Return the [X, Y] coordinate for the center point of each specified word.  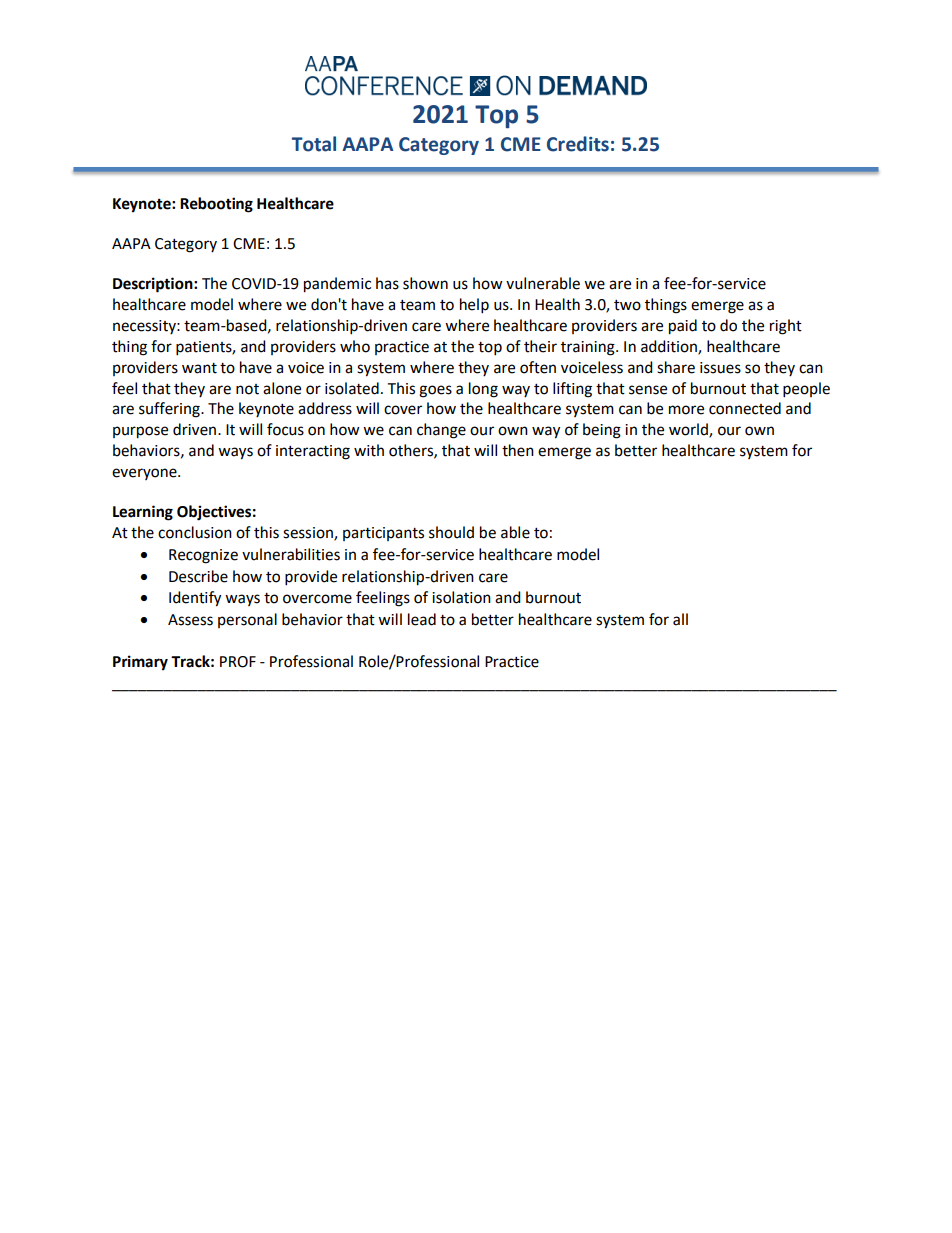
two [627, 305]
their [540, 346]
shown [425, 283]
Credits [578, 144]
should [451, 532]
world [689, 430]
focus [285, 429]
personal [247, 620]
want [199, 368]
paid [683, 327]
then [518, 450]
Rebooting [216, 205]
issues [720, 368]
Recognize [203, 556]
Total [314, 144]
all [680, 619]
